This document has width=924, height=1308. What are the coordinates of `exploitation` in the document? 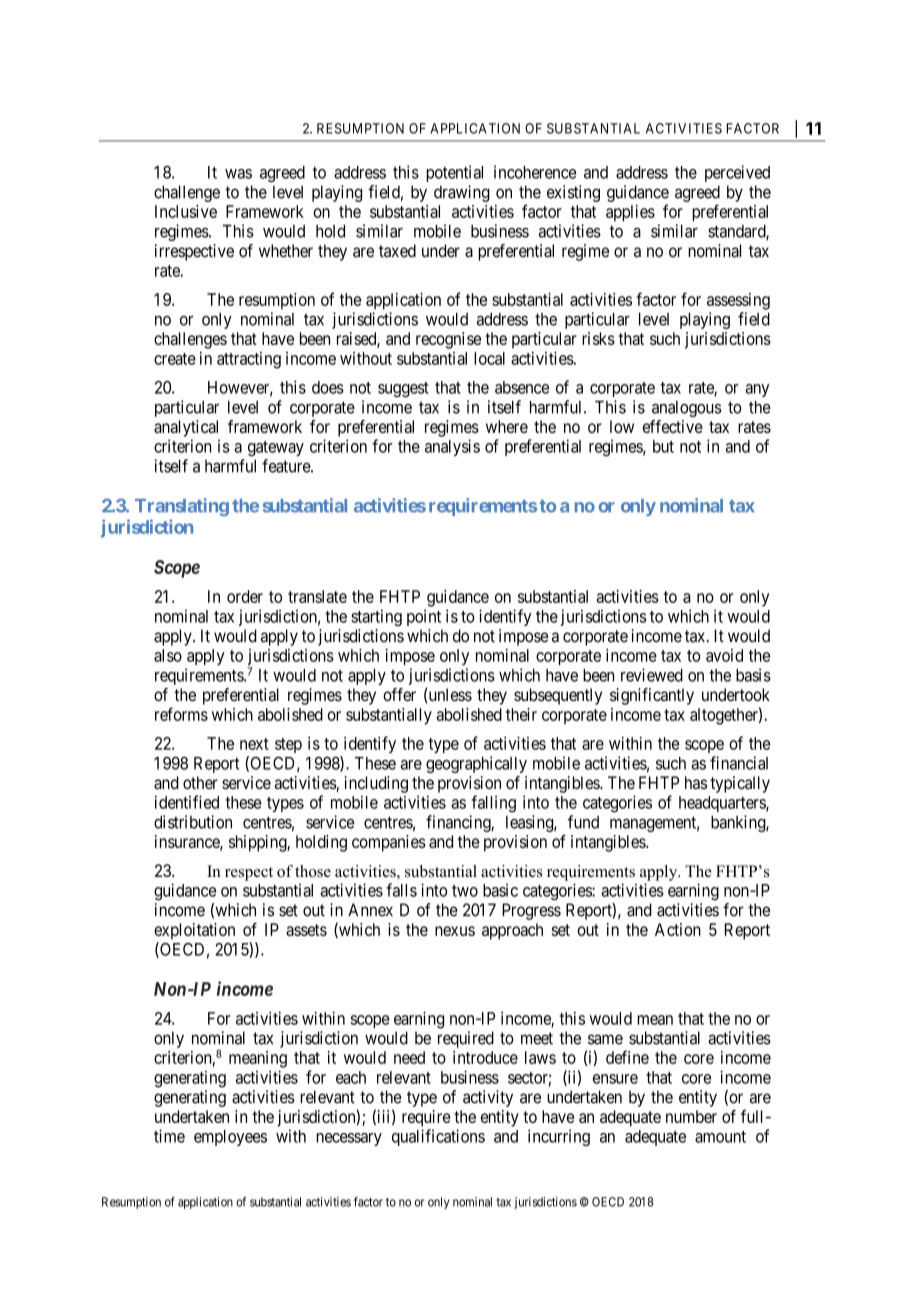 It's located at (194, 931).
